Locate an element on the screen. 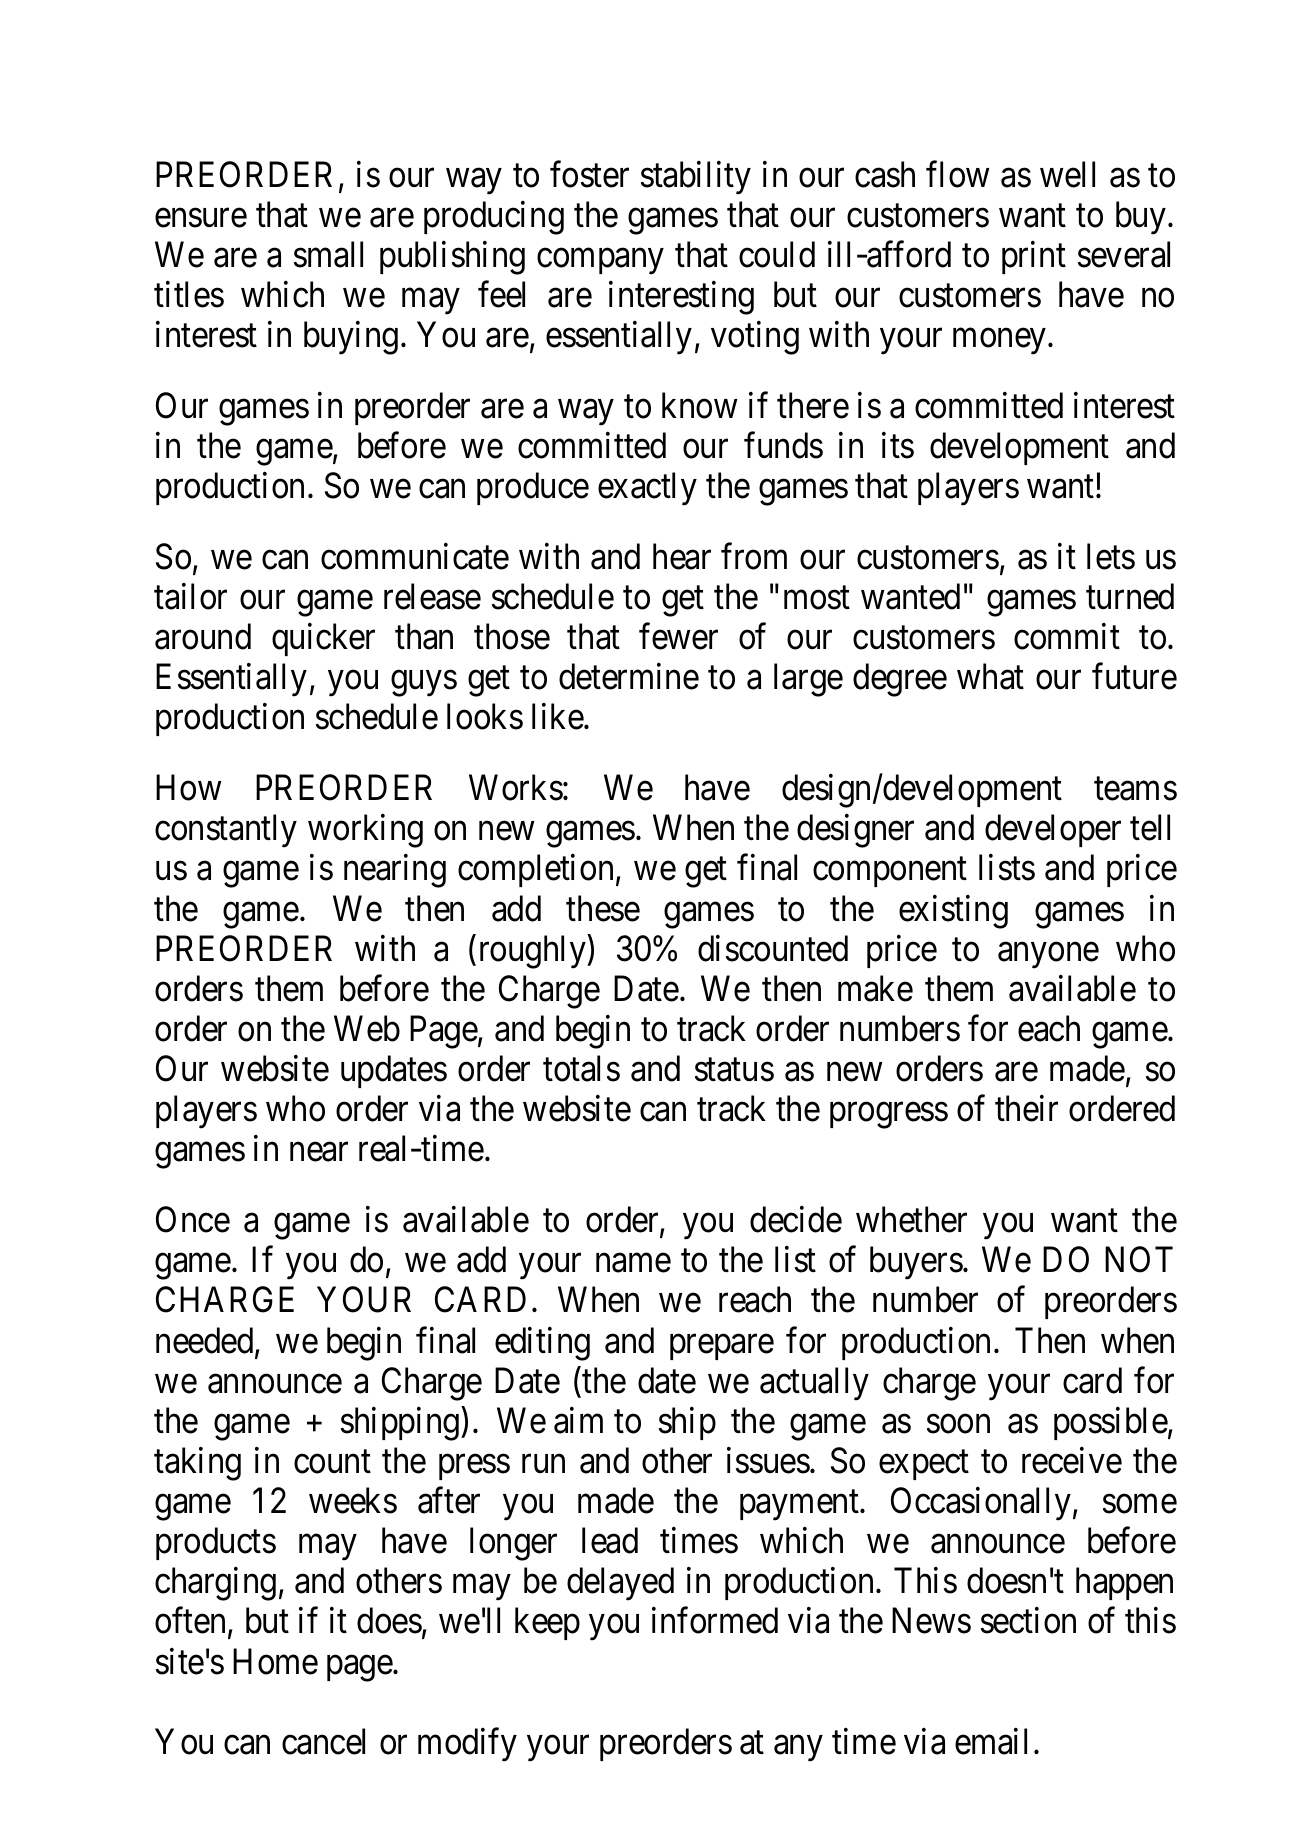 This screenshot has width=1299, height=1837. turned is located at coordinates (1130, 596).
